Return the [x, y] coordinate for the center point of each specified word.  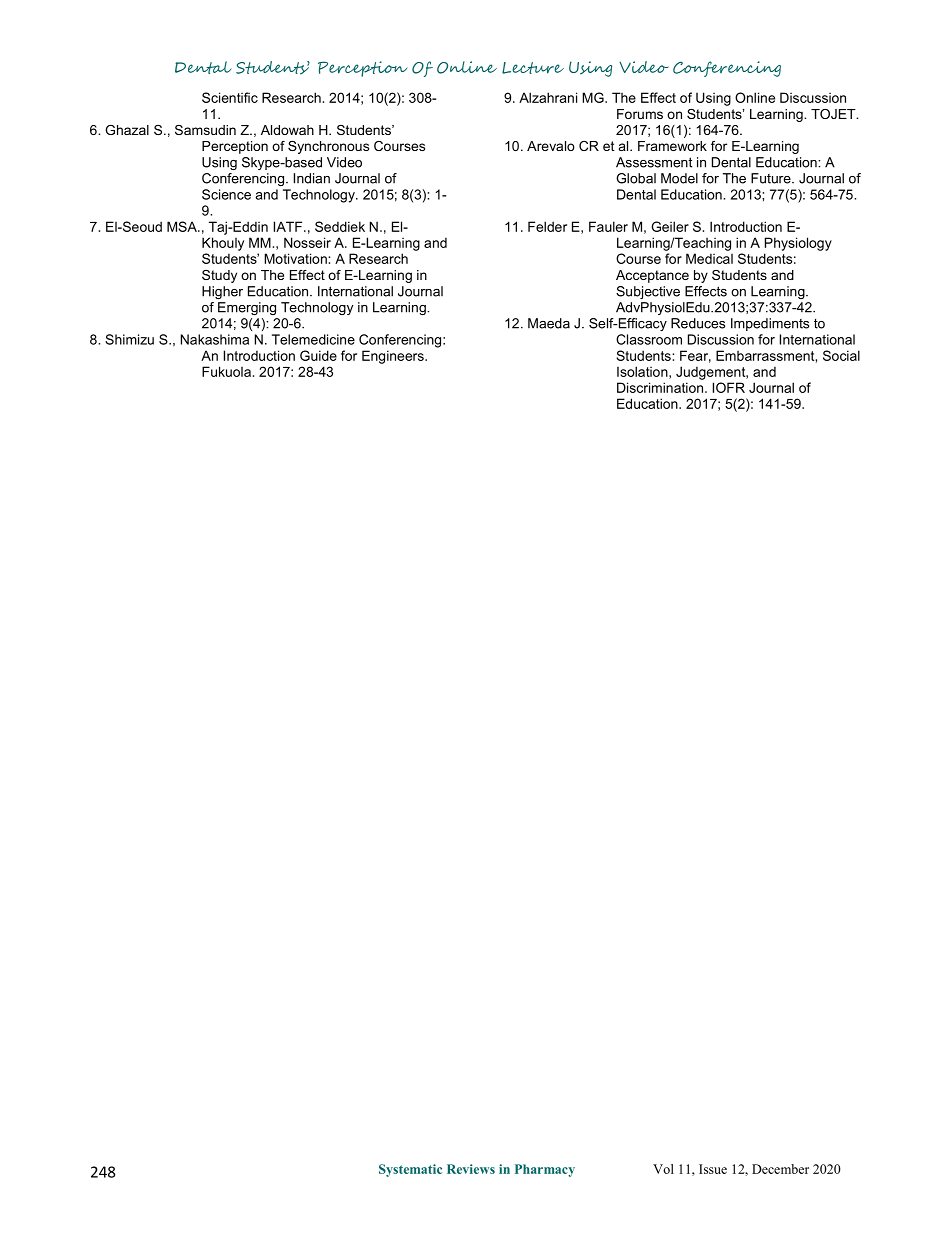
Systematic [410, 1170]
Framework [672, 146]
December [780, 1169]
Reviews [471, 1169]
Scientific [230, 97]
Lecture [533, 68]
